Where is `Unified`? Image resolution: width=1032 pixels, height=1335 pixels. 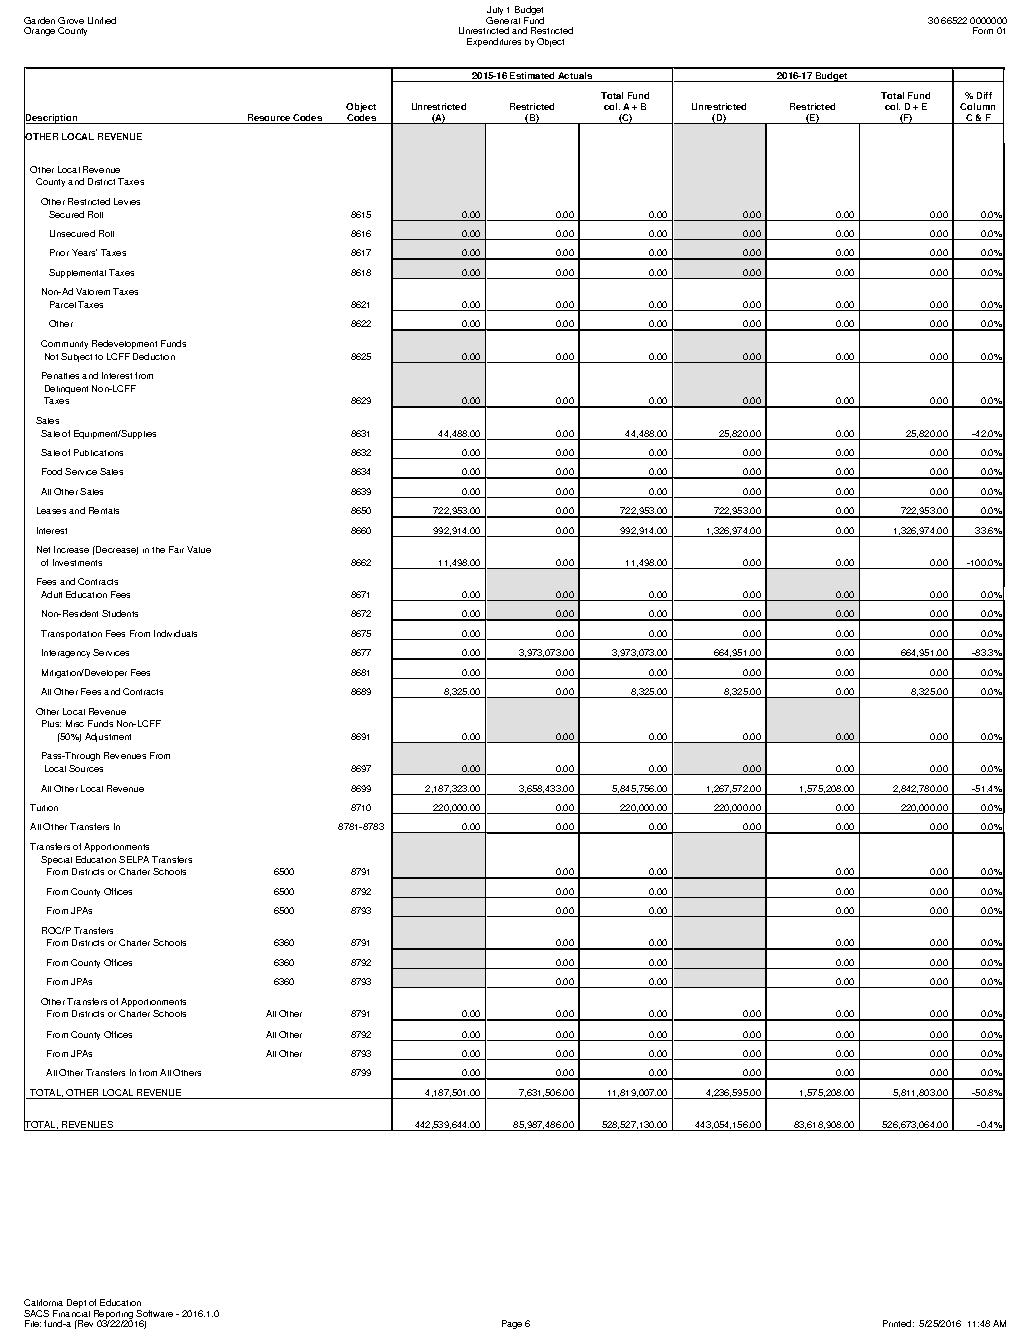
Unified is located at coordinates (102, 20).
